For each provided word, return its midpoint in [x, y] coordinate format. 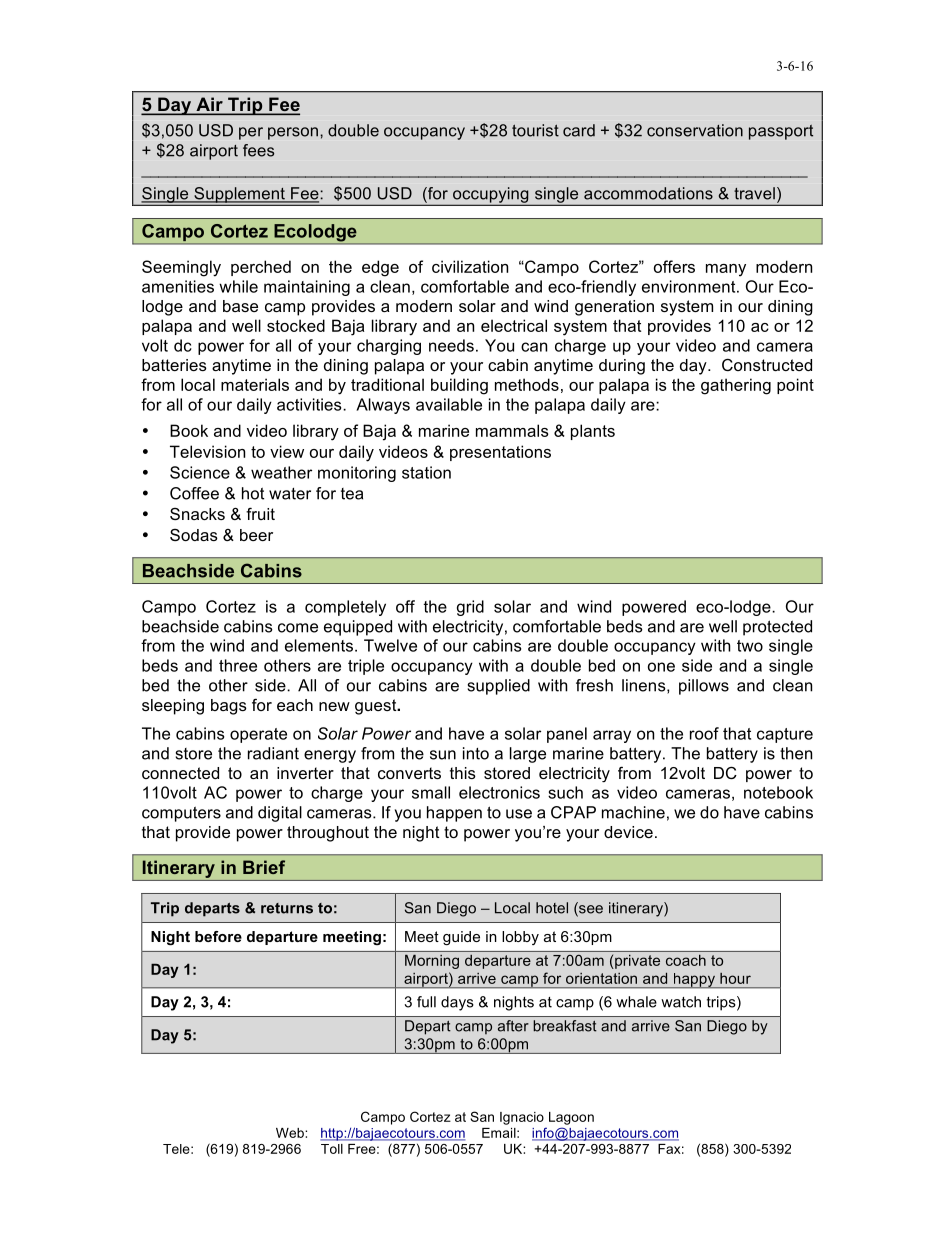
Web [291, 1133]
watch [681, 1002]
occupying [491, 196]
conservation [695, 130]
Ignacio [522, 1118]
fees [258, 150]
